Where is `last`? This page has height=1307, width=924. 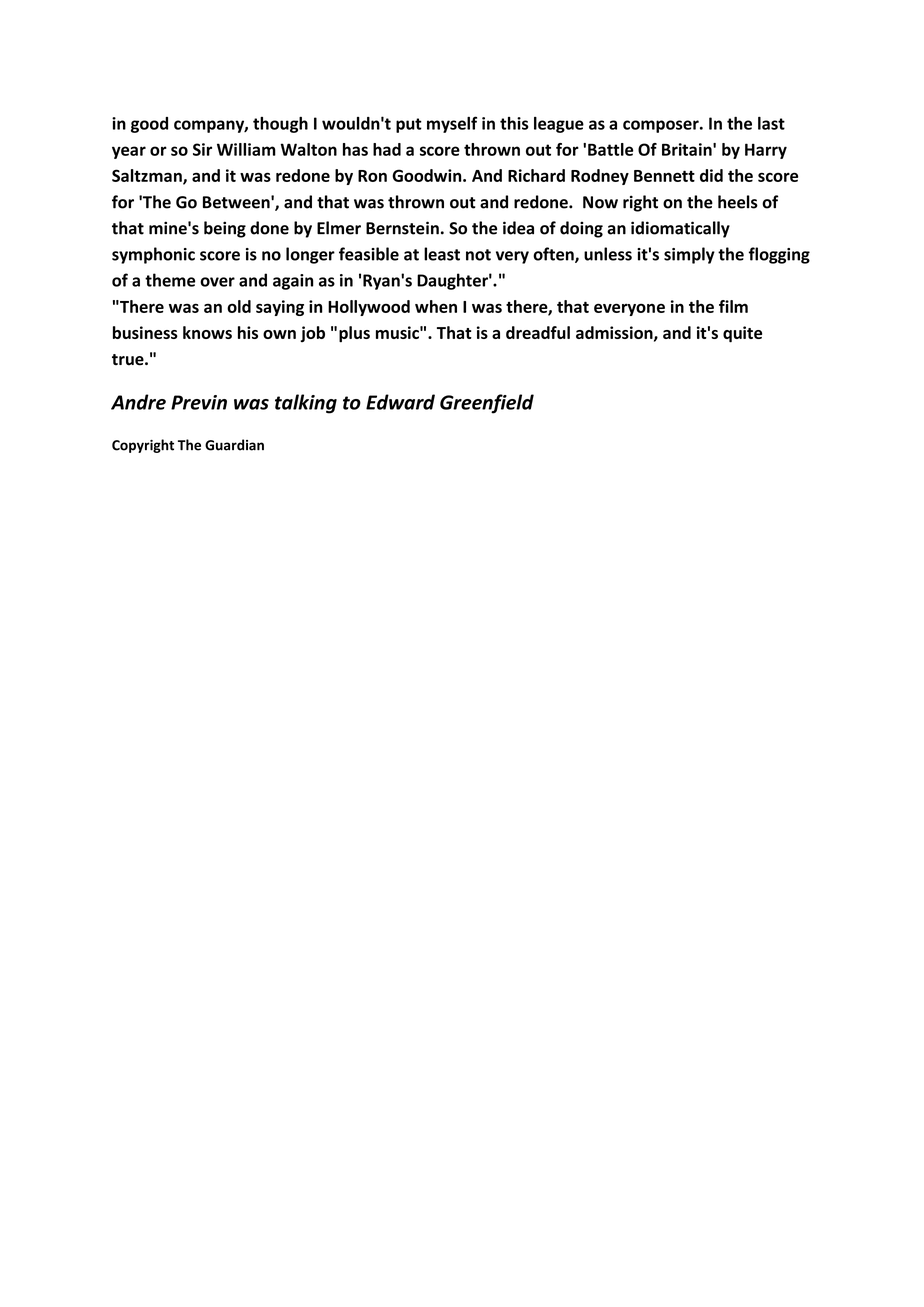
last is located at coordinates (771, 123).
